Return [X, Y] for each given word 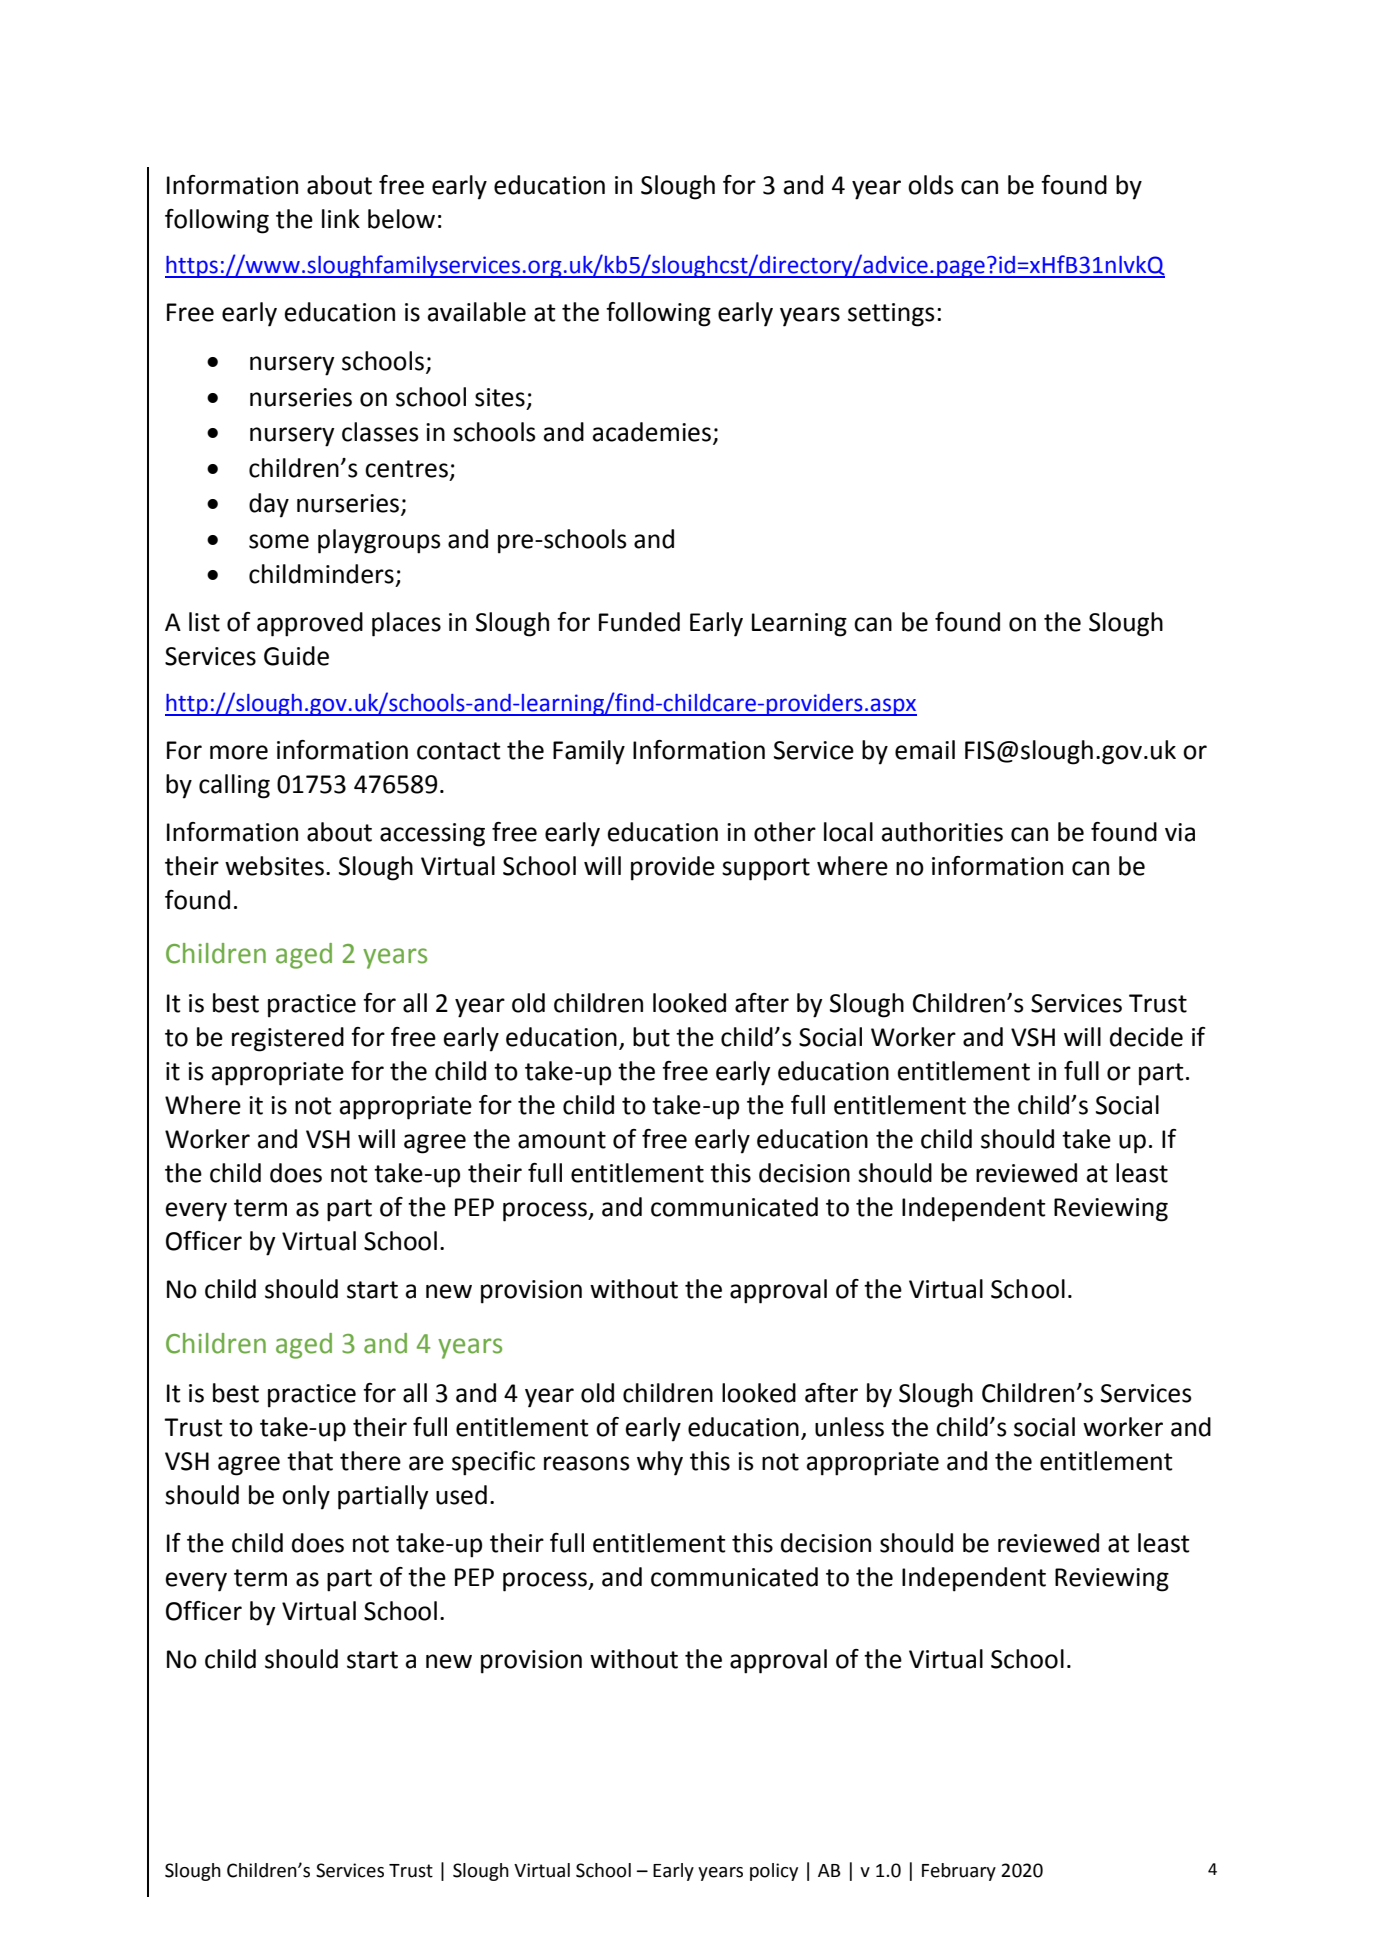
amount [562, 1140]
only [306, 1497]
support [766, 869]
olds [931, 185]
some [279, 541]
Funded [639, 622]
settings [891, 315]
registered [288, 1039]
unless [849, 1427]
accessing [432, 835]
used [461, 1495]
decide [1146, 1037]
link [341, 218]
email [925, 750]
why [660, 1463]
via [1180, 832]
